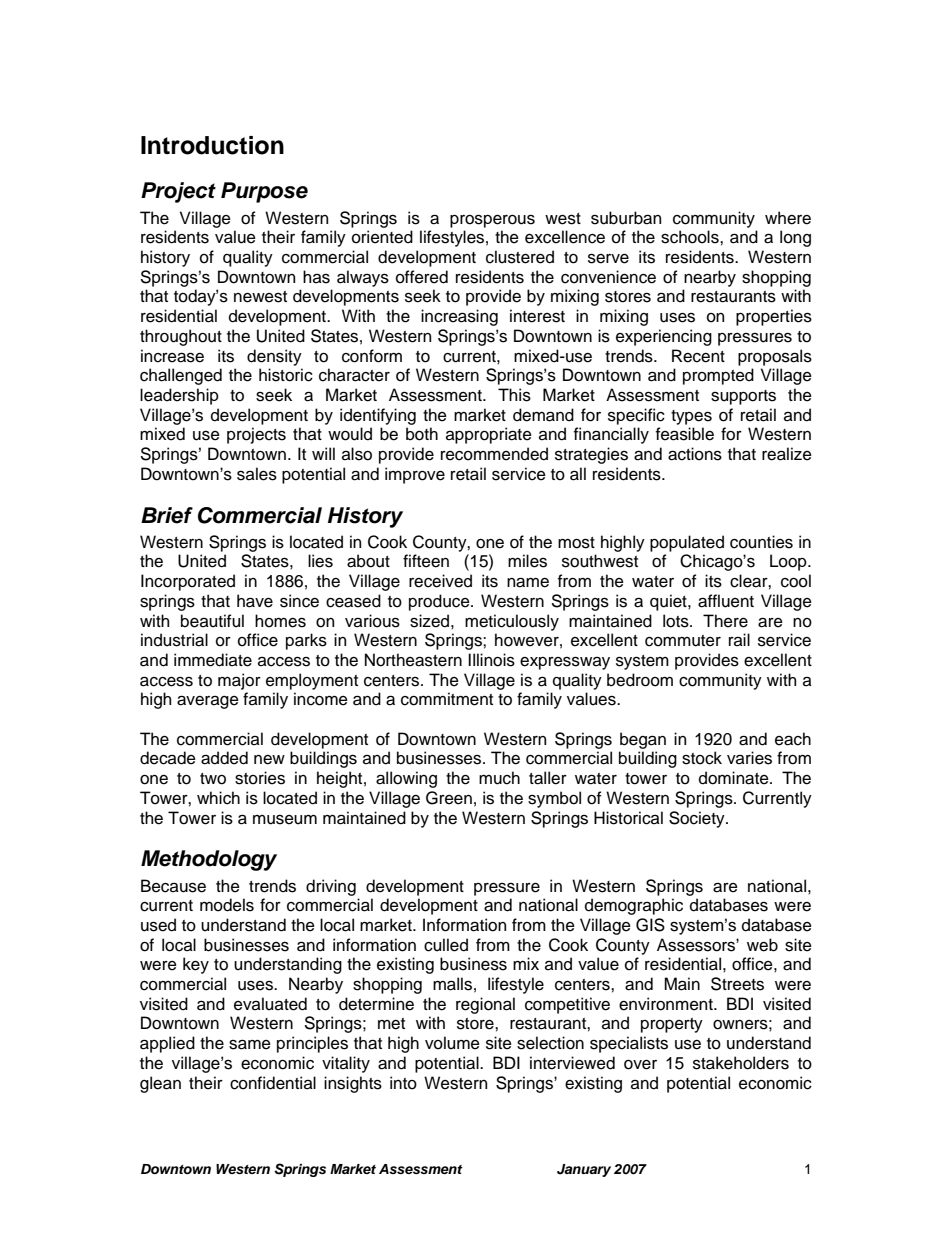  Describe the element at coordinates (691, 237) in the image. I see `schools` at that location.
